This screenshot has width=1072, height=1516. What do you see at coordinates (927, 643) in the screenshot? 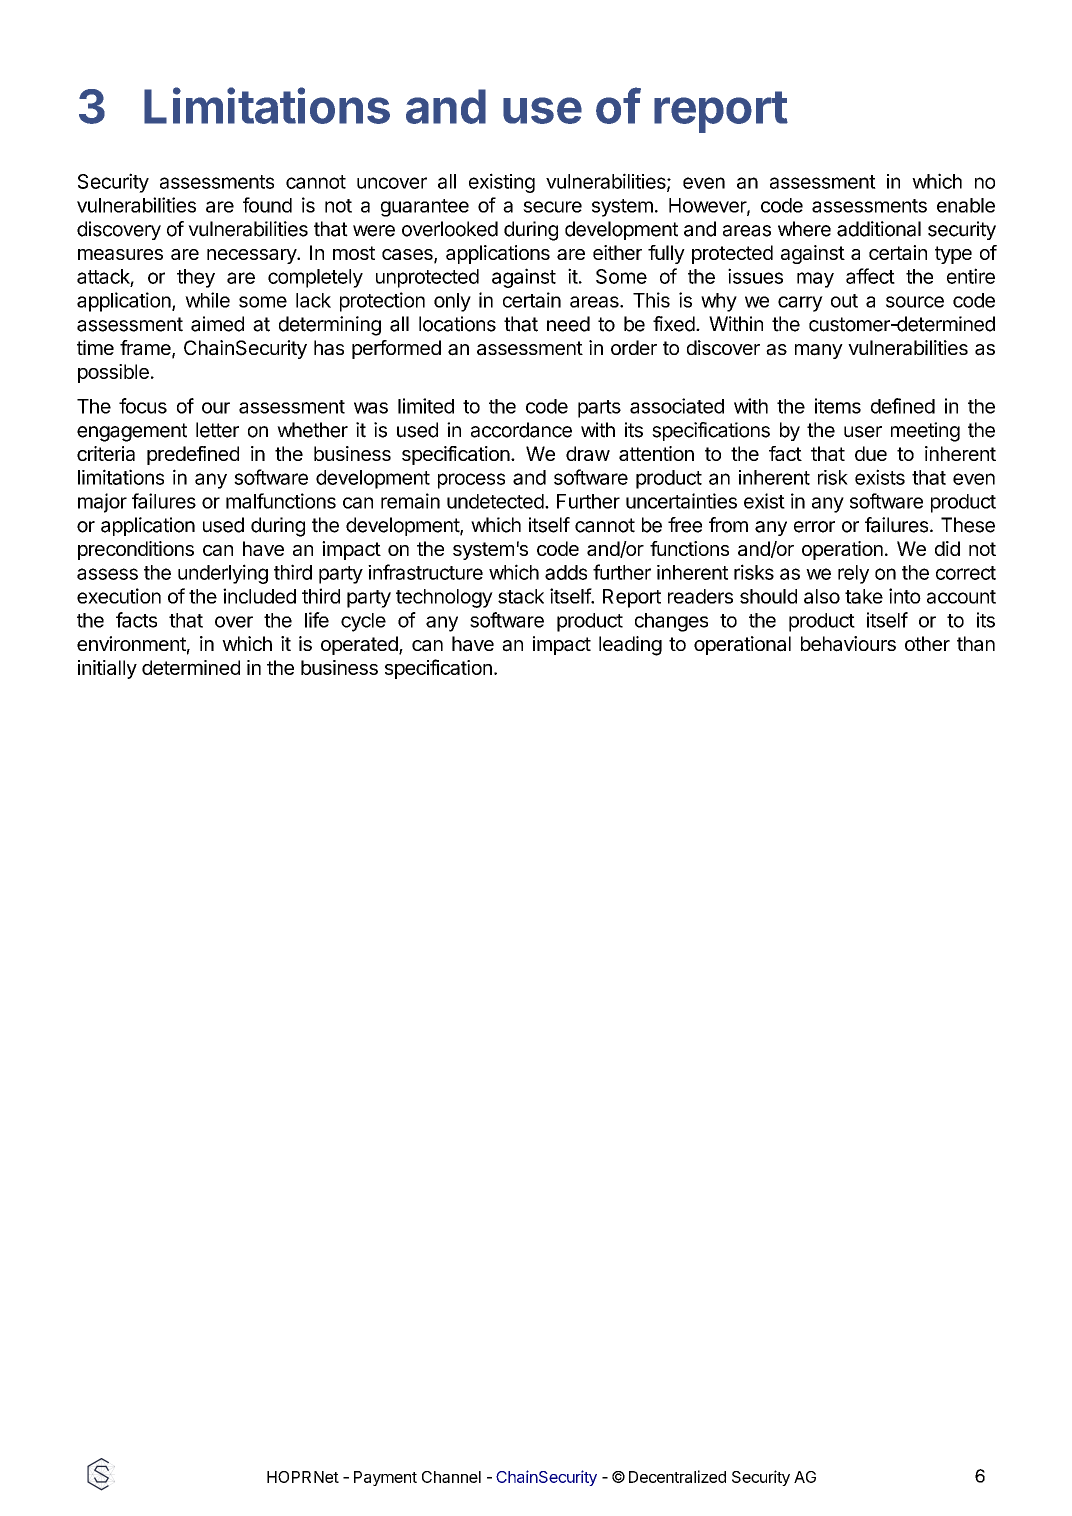
I see `other` at bounding box center [927, 643].
